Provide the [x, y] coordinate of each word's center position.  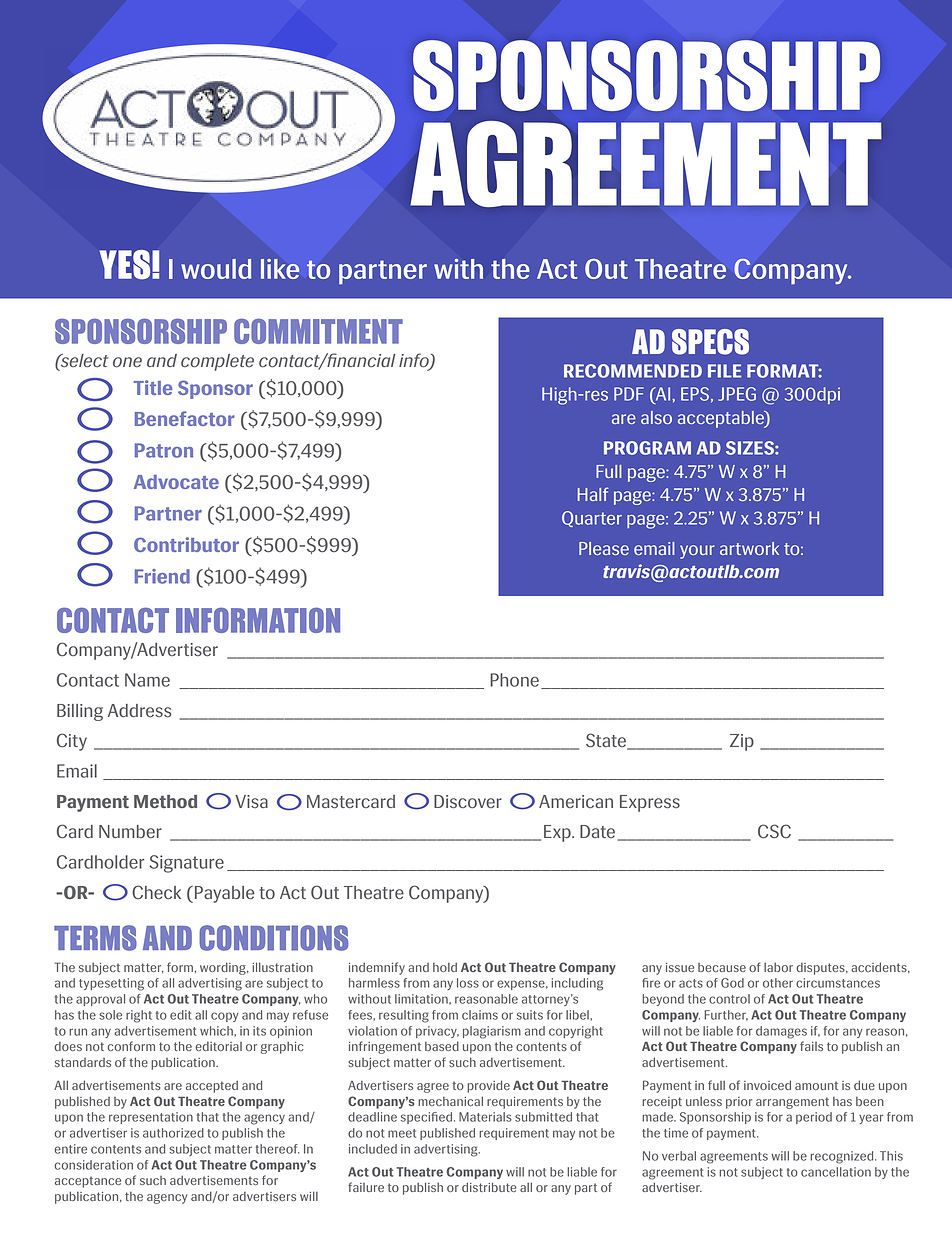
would [216, 269]
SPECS [710, 342]
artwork [749, 548]
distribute [489, 1187]
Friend [162, 576]
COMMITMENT [318, 331]
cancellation [836, 1172]
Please [604, 548]
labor [778, 967]
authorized [173, 1133]
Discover [468, 802]
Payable [223, 894]
